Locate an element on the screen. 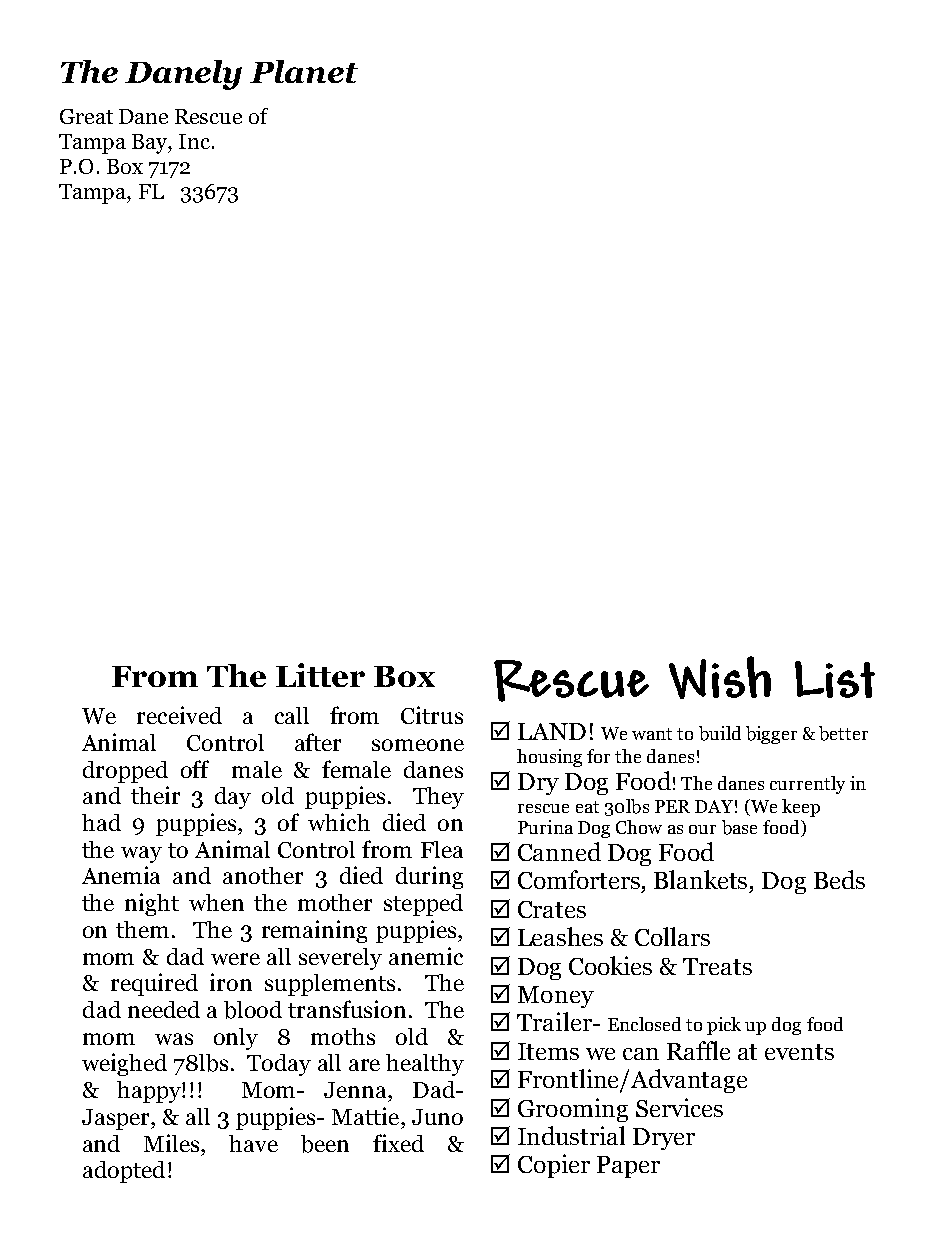 The width and height of the screenshot is (952, 1233). They is located at coordinates (438, 798).
